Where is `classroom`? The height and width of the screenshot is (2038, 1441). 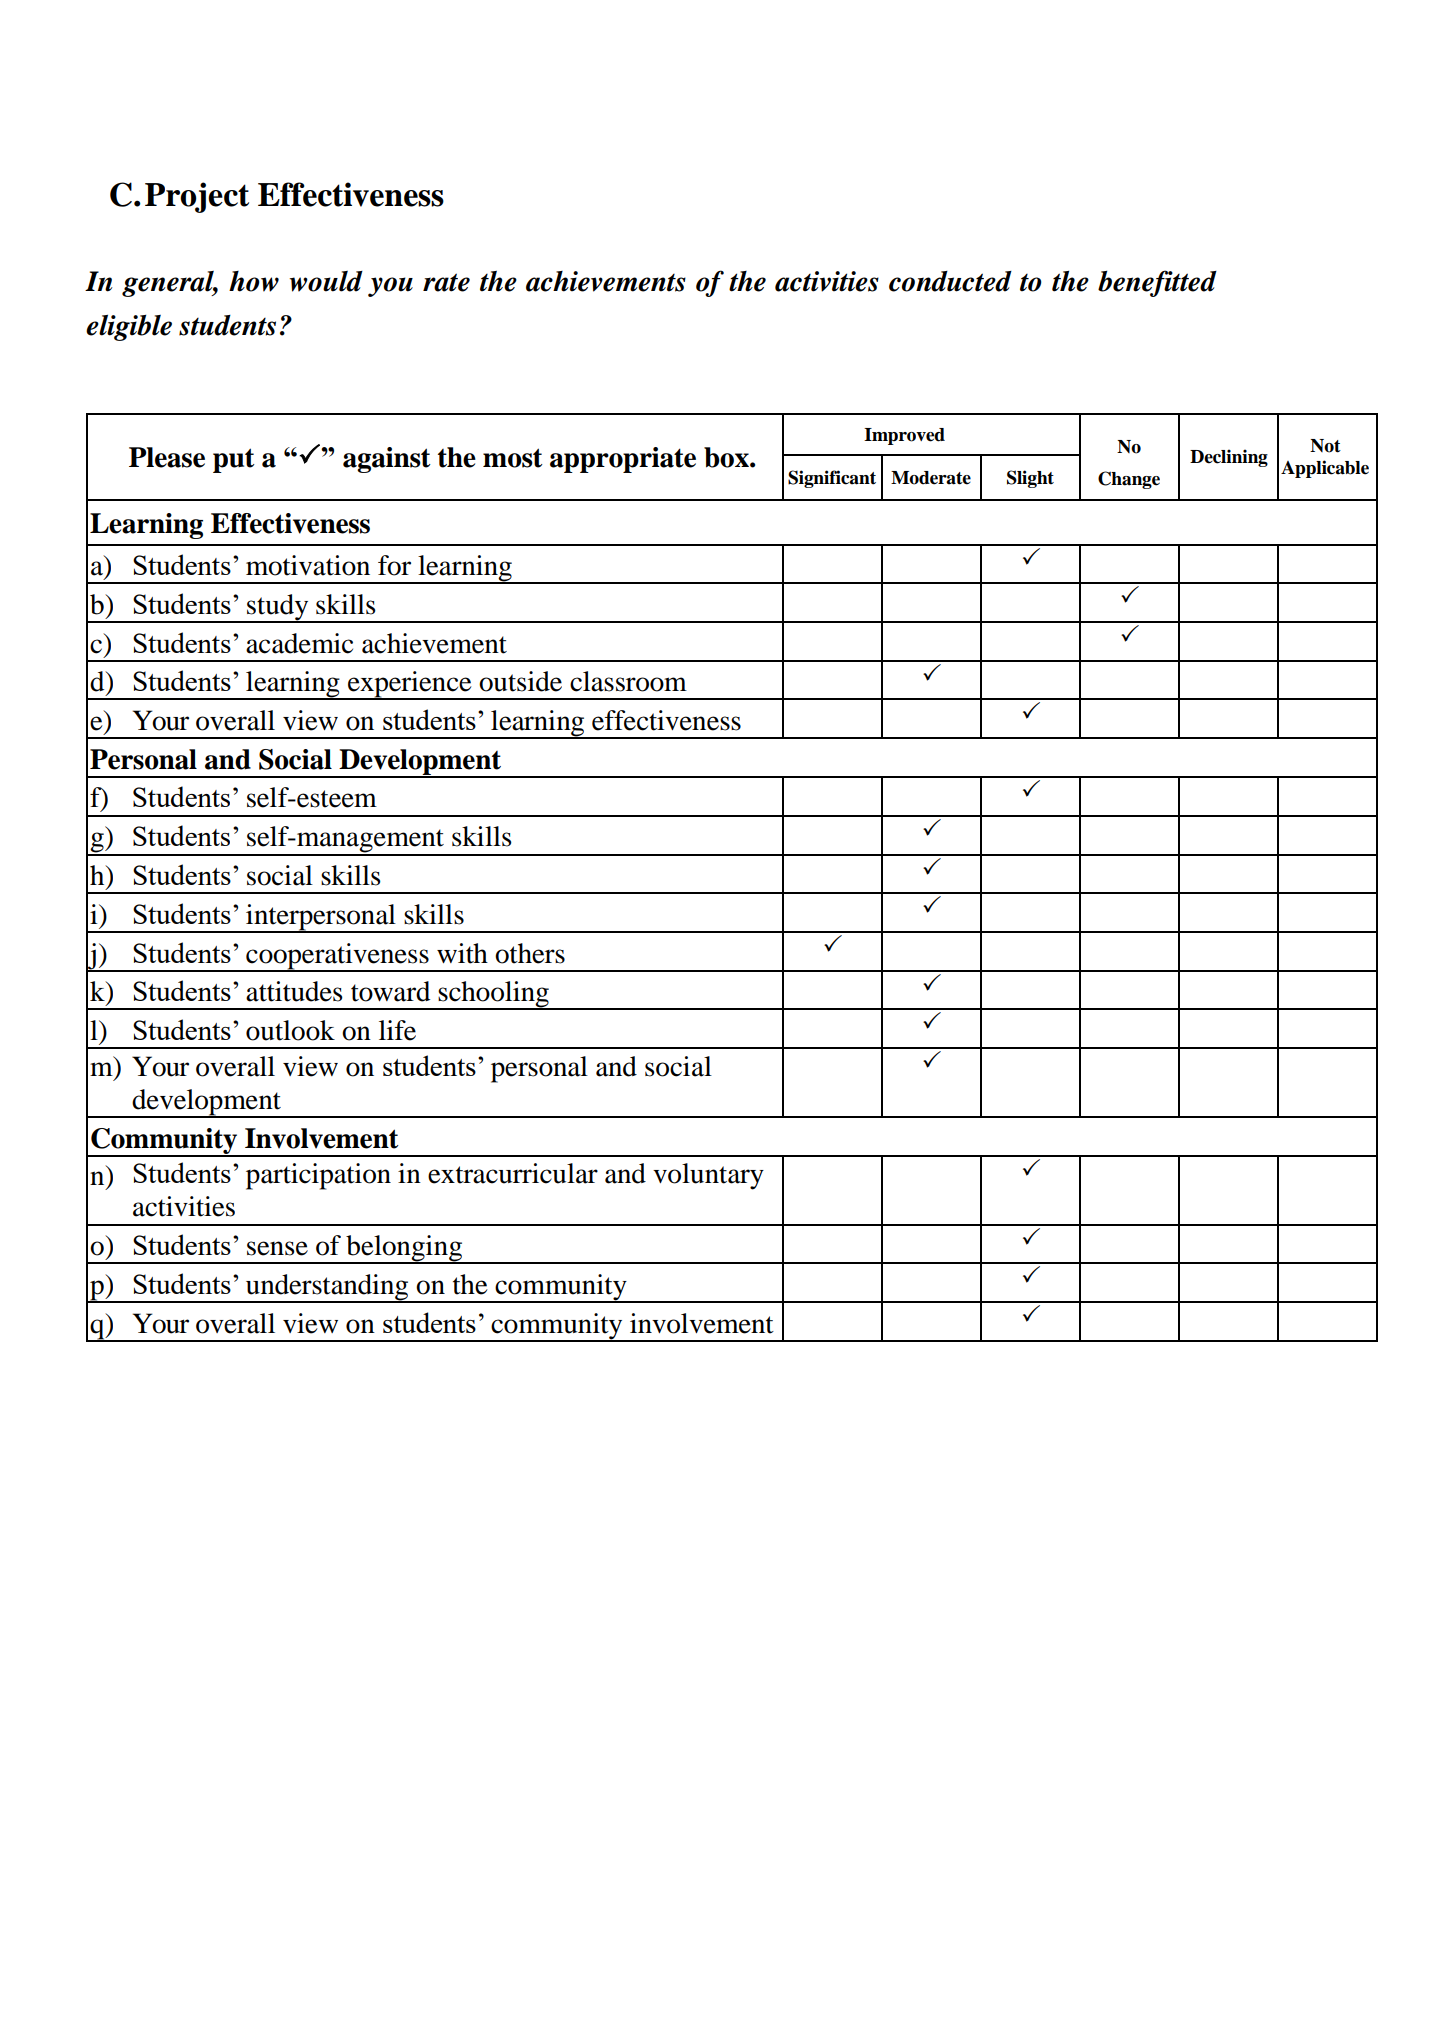
classroom is located at coordinates (628, 681).
